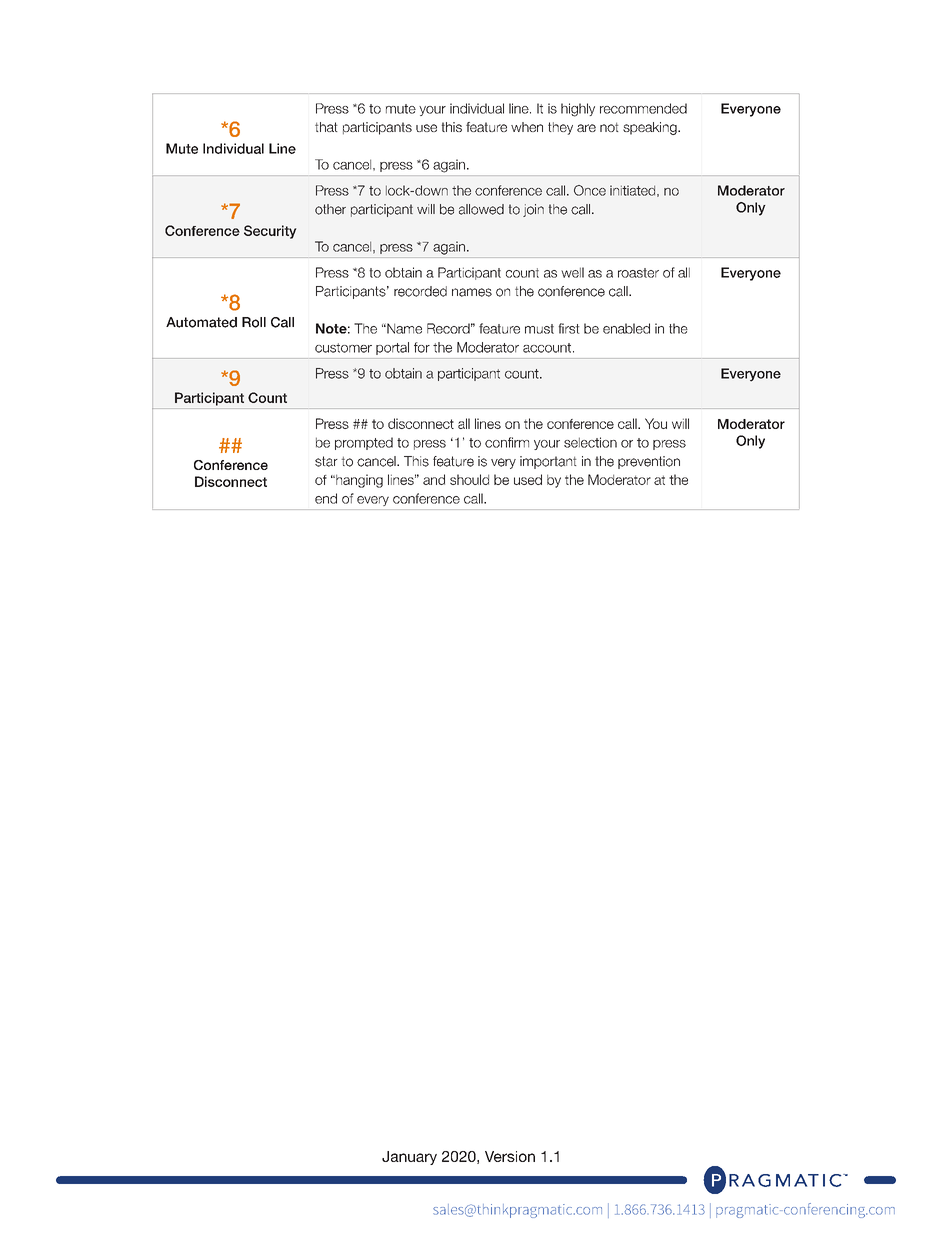 The width and height of the screenshot is (952, 1233). What do you see at coordinates (422, 347) in the screenshot?
I see `for` at bounding box center [422, 347].
